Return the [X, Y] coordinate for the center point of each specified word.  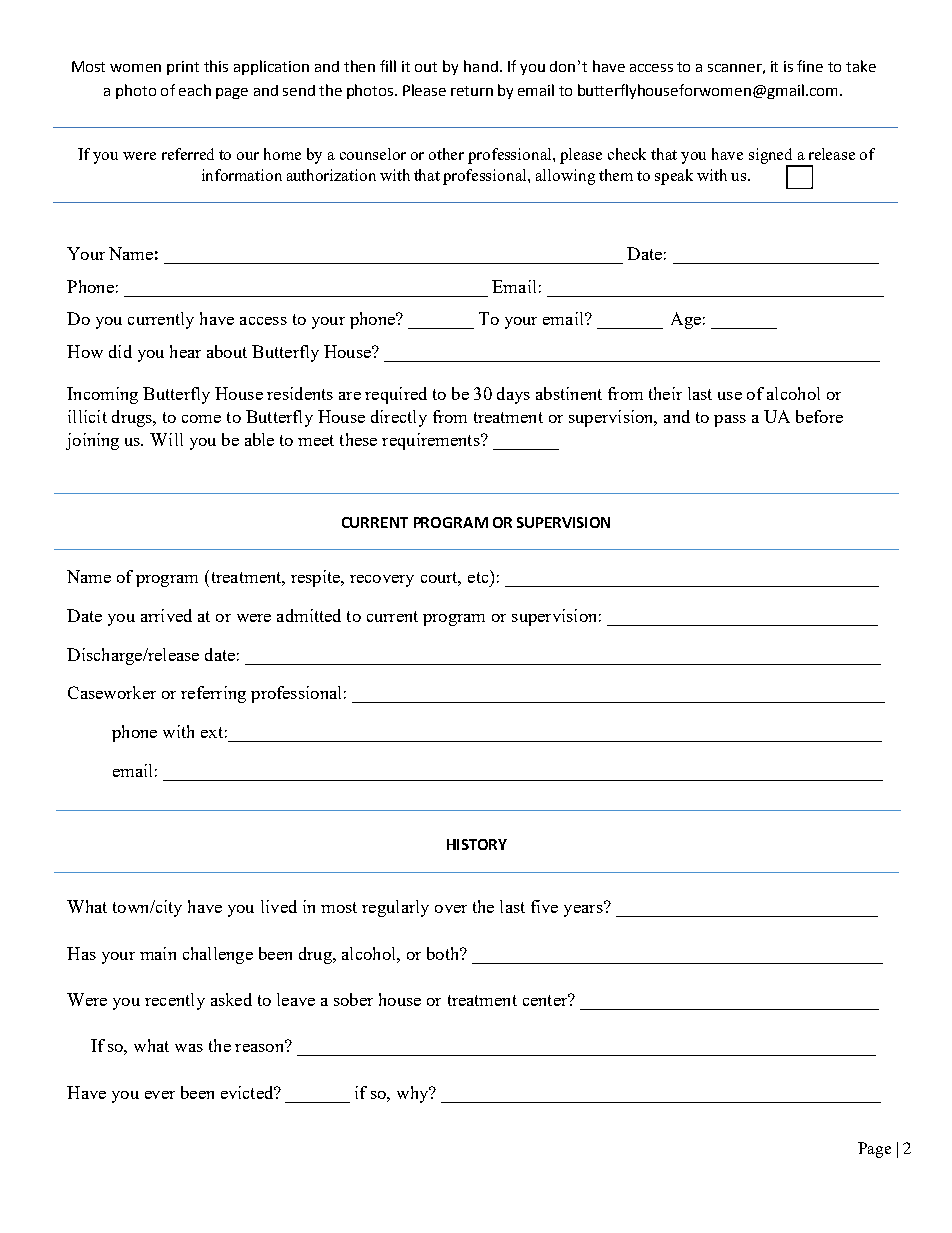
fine [810, 66]
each [195, 90]
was [189, 1048]
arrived [166, 615]
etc [479, 576]
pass [730, 421]
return [472, 91]
